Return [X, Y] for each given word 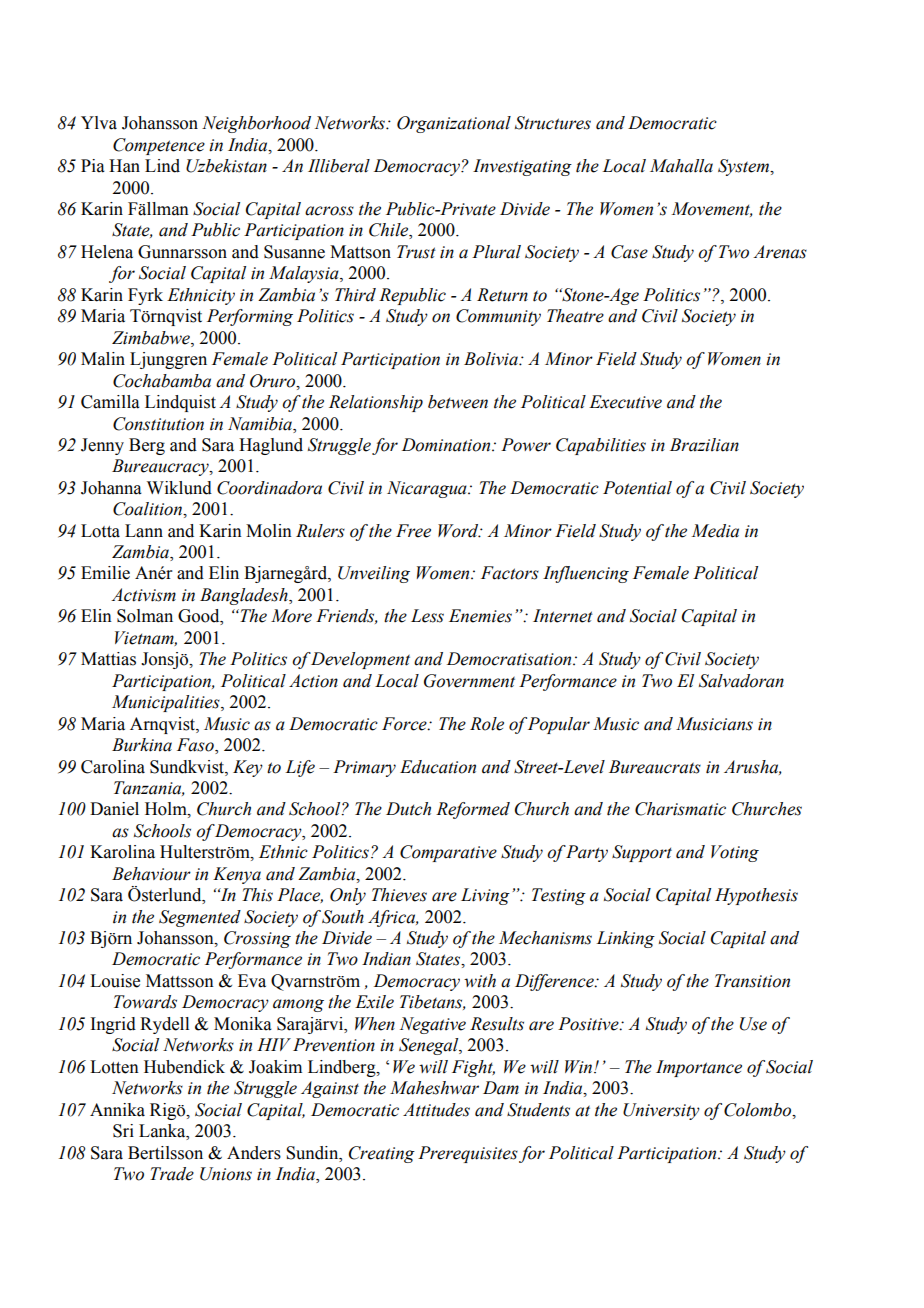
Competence [159, 146]
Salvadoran [741, 681]
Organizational [454, 124]
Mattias [108, 659]
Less [427, 616]
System [745, 167]
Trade [172, 1174]
